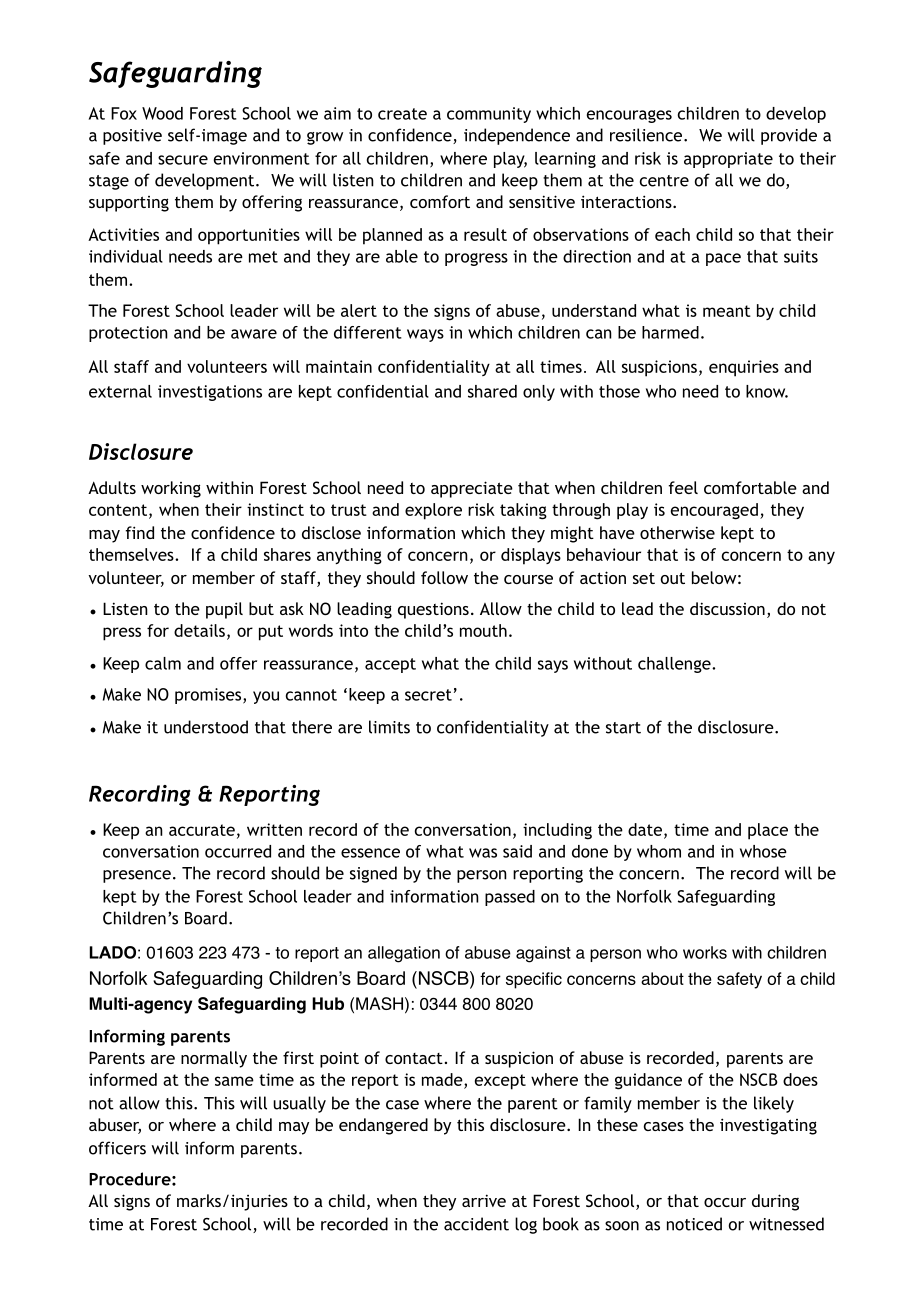 Image resolution: width=924 pixels, height=1308 pixels. I want to click on encouraged, so click(714, 511).
